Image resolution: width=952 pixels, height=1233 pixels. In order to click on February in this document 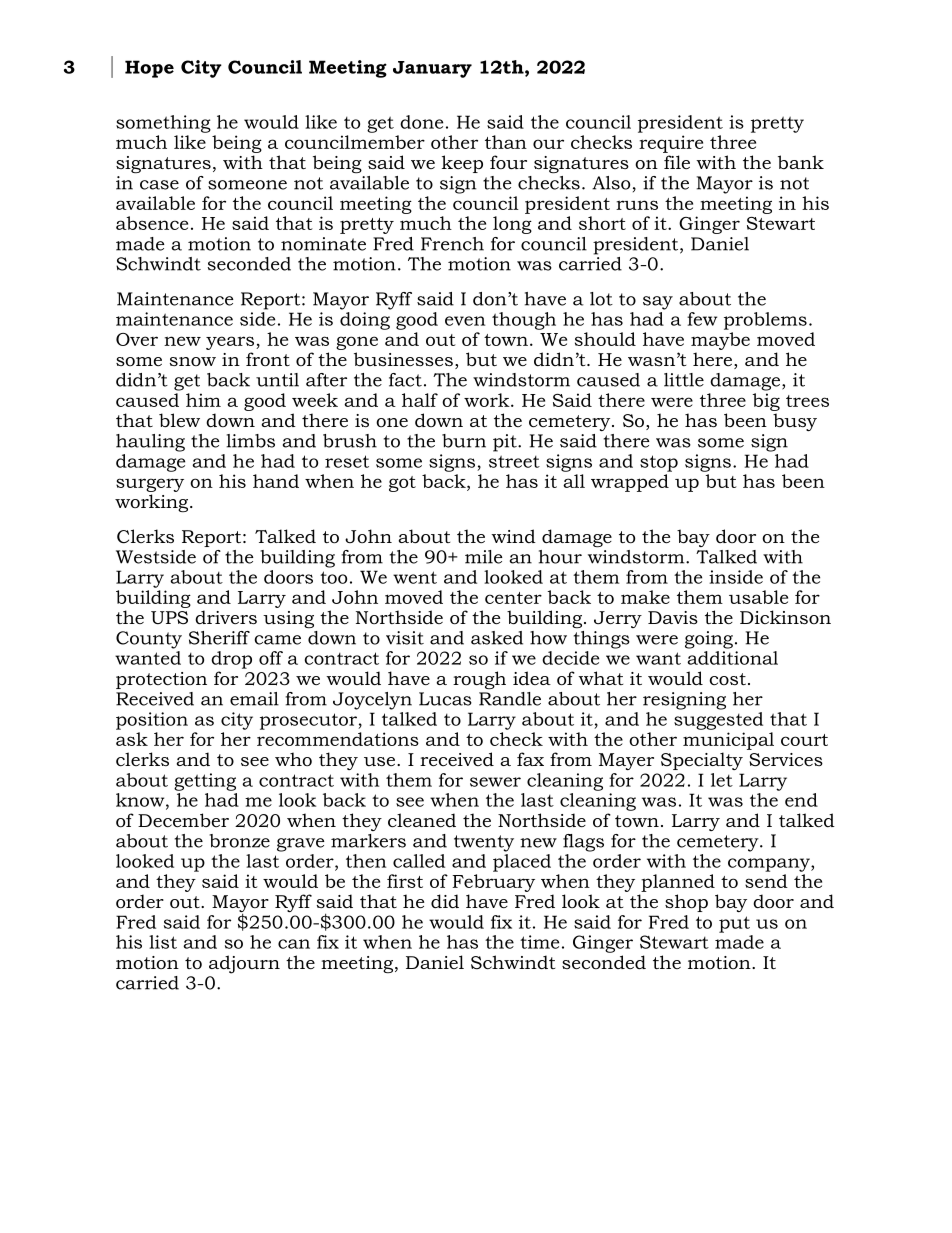, I will do `click(493, 883)`.
